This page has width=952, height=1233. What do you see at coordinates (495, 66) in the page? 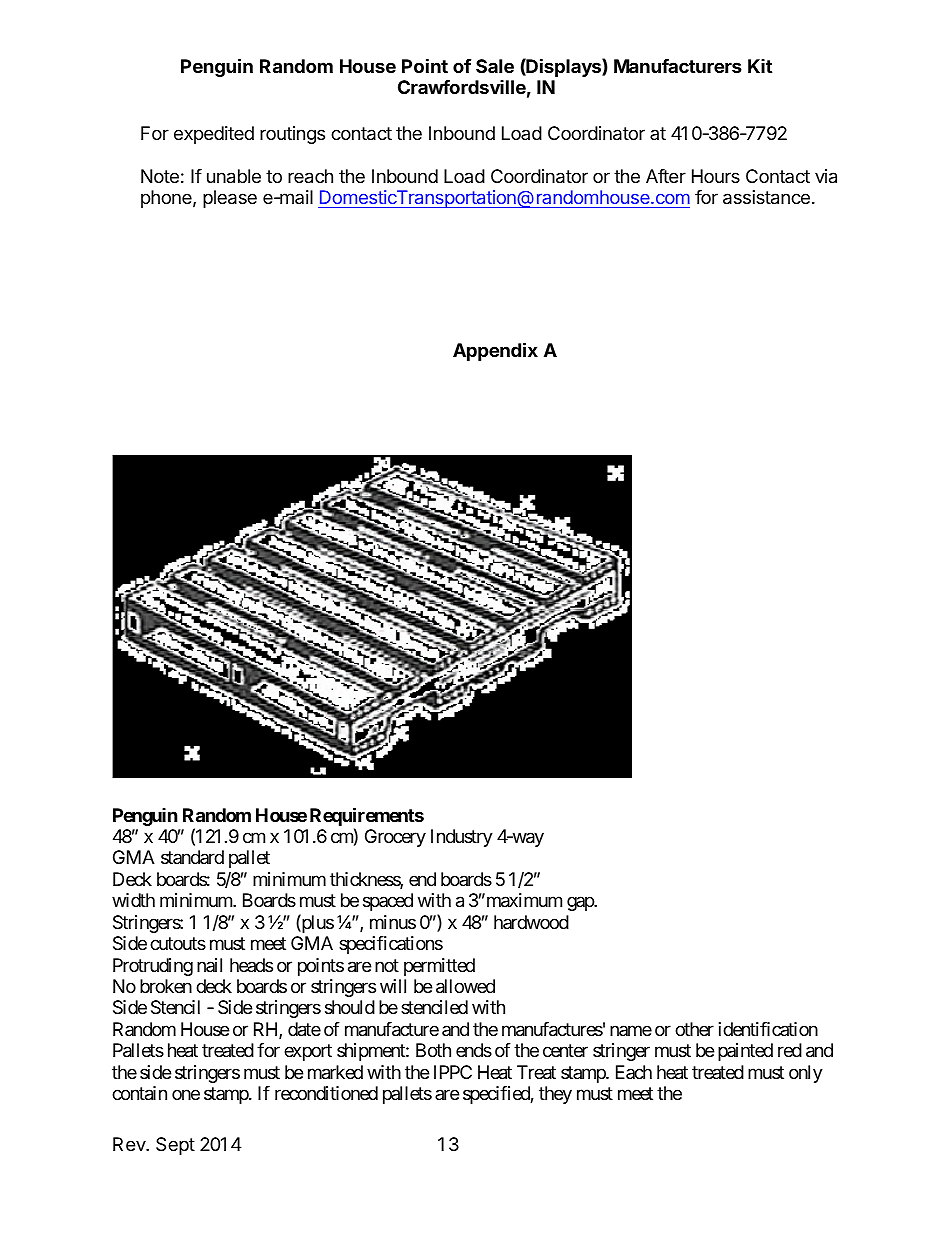
I see `Sale` at bounding box center [495, 66].
